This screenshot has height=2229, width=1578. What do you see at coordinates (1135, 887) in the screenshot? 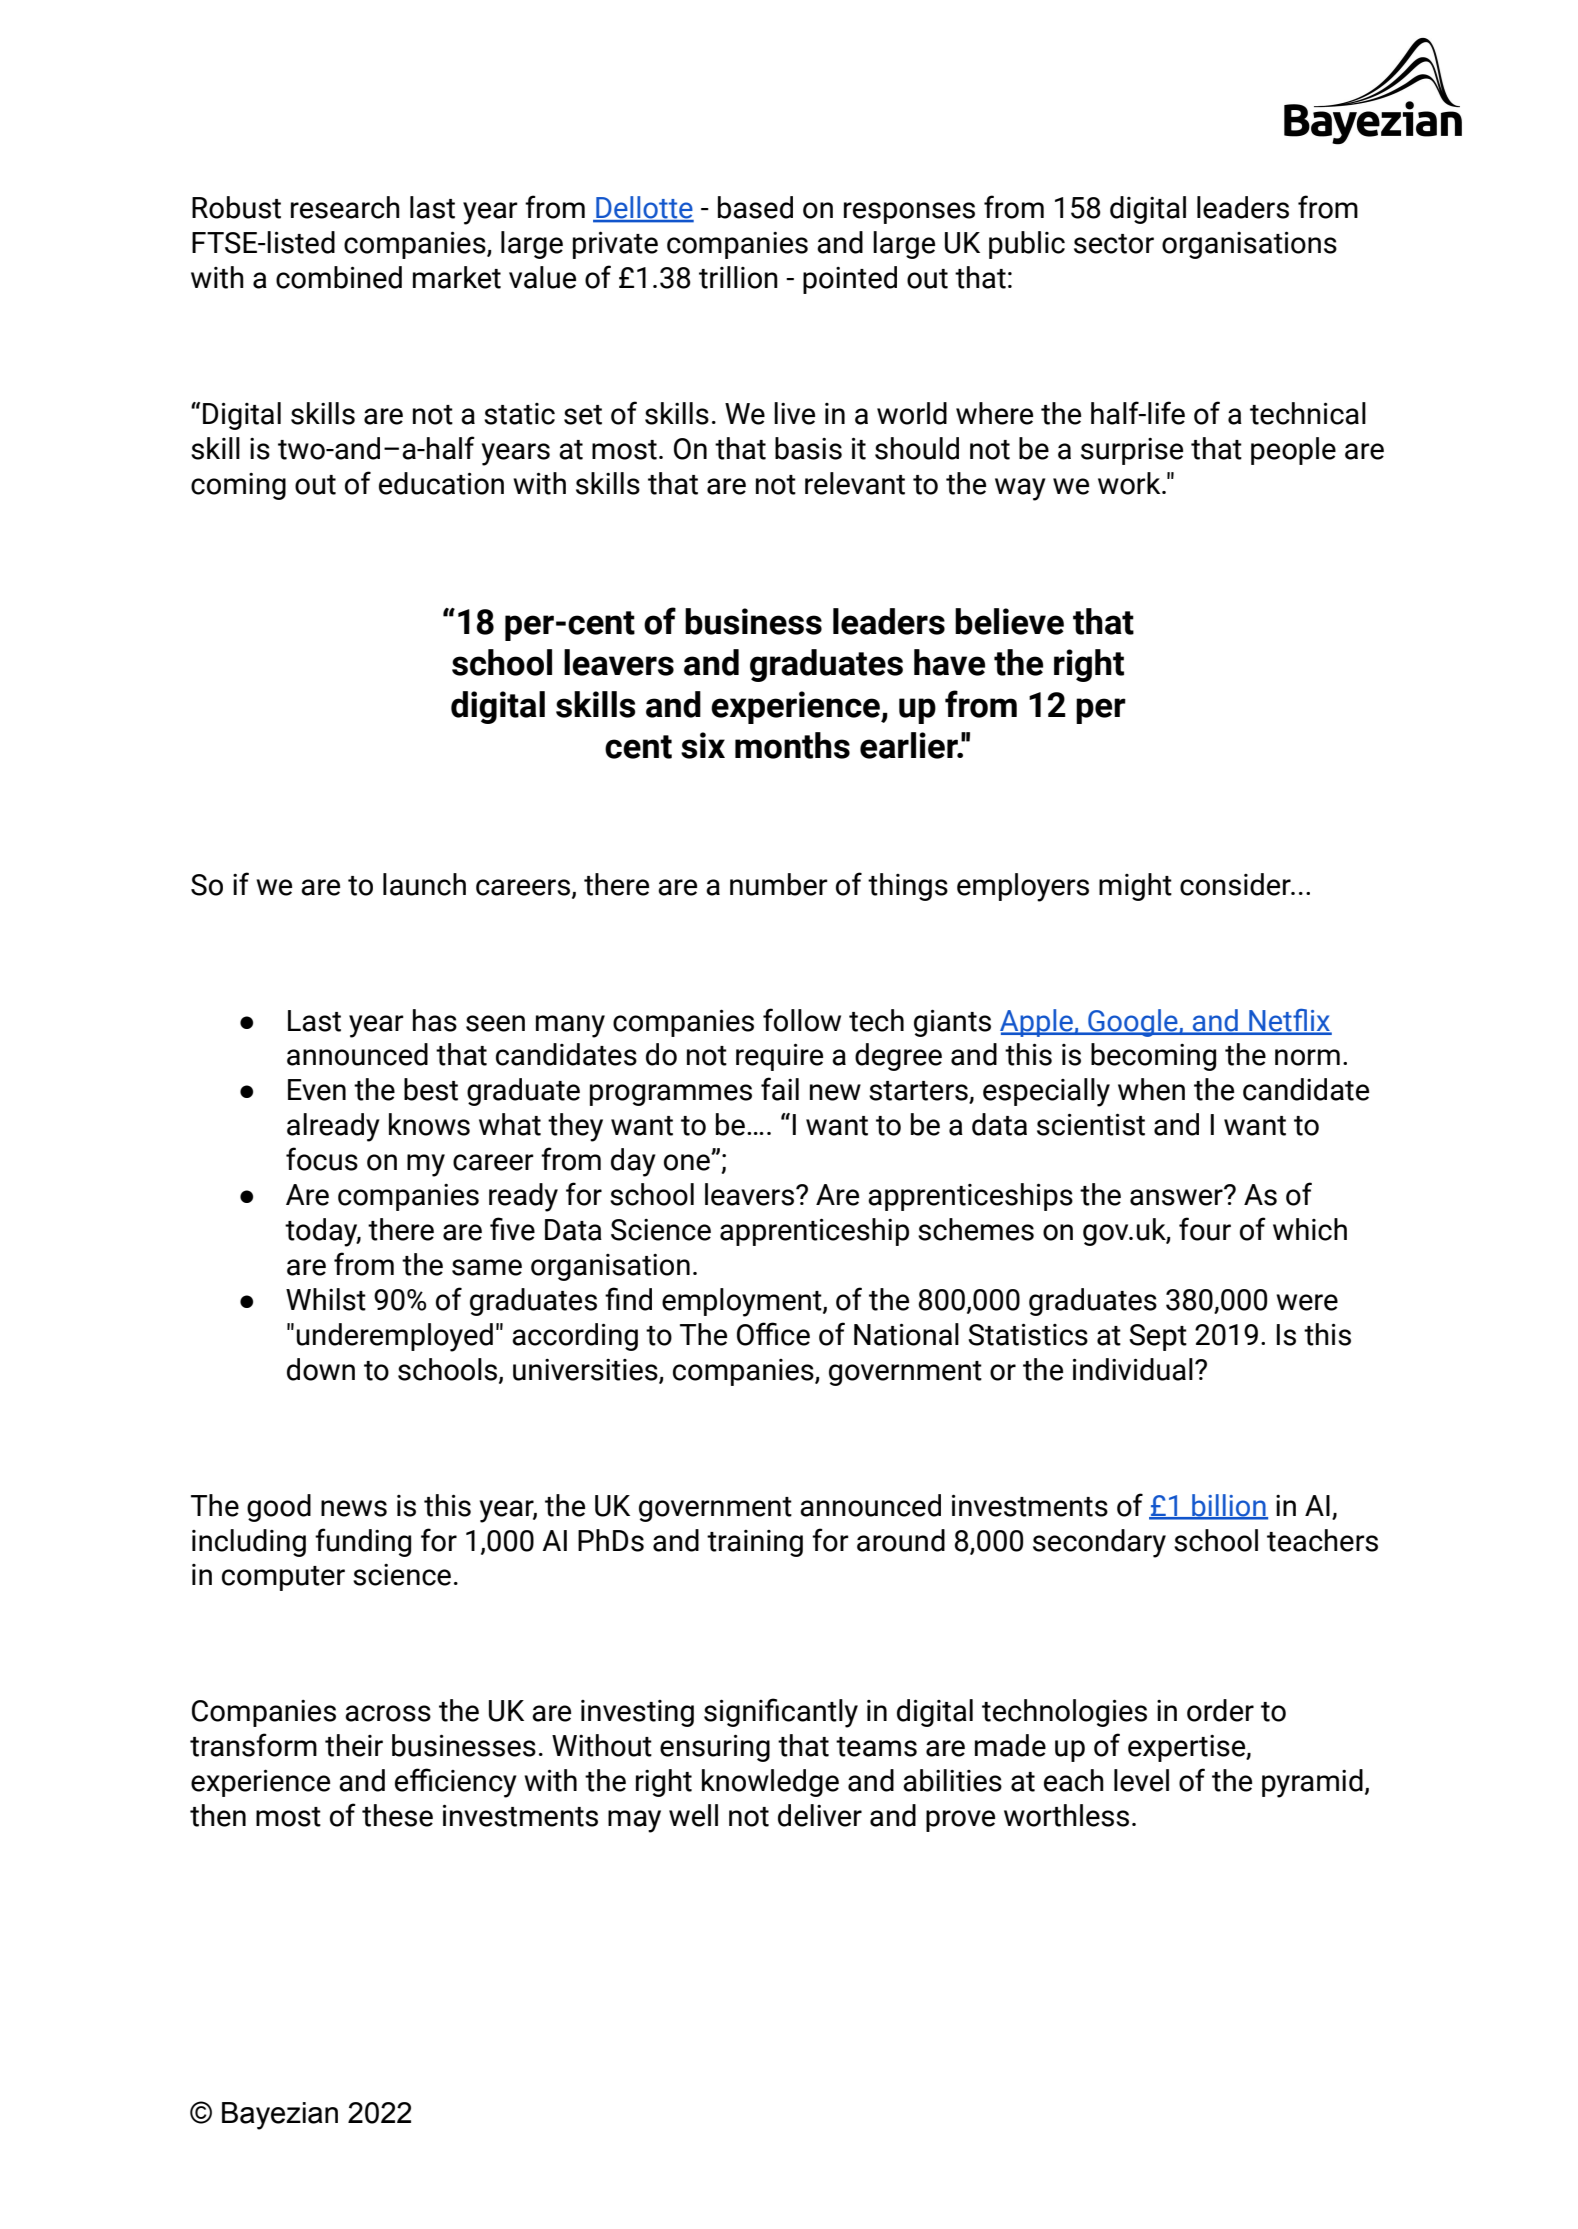
I see `might` at bounding box center [1135, 887].
